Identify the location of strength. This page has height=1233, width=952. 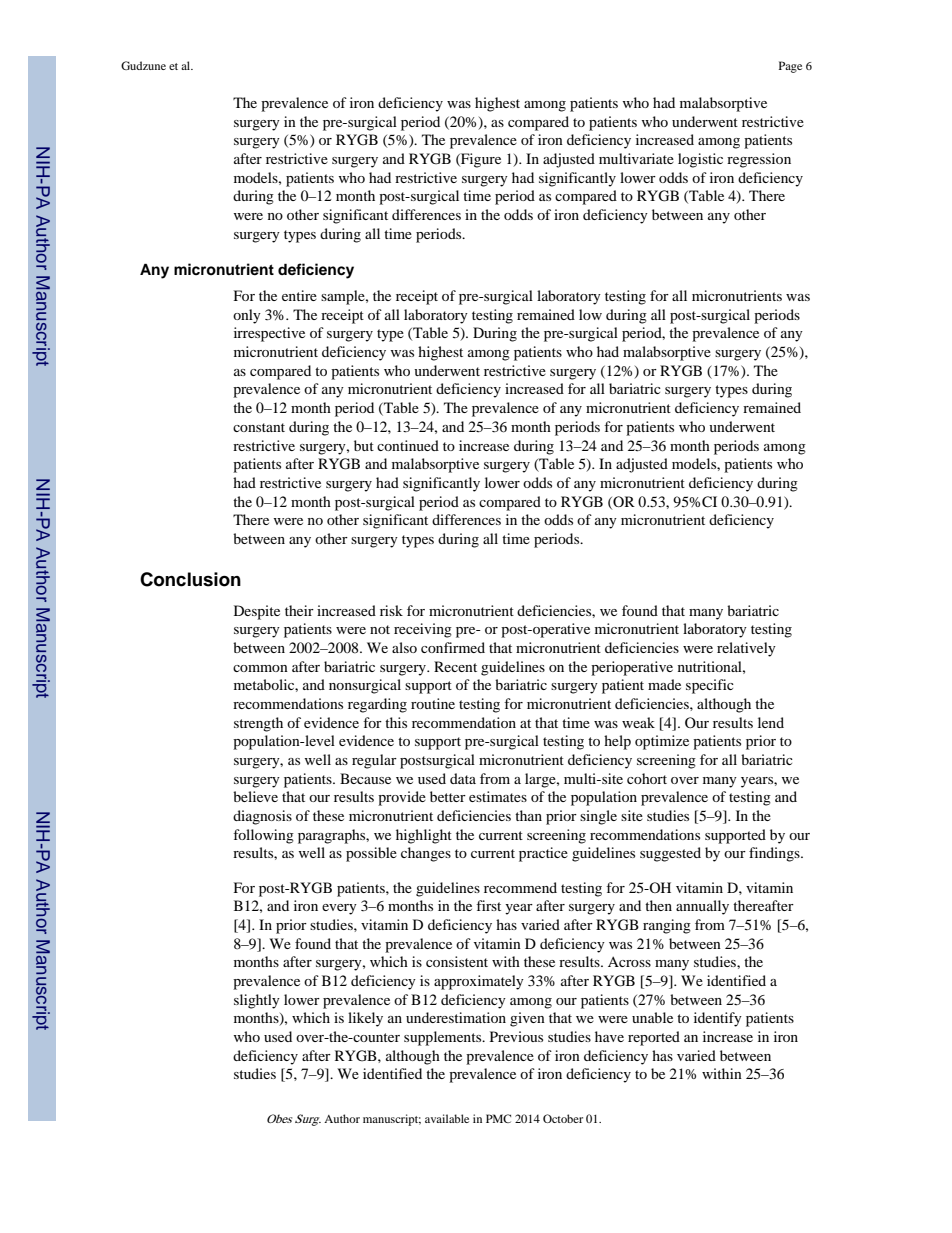
(258, 724).
